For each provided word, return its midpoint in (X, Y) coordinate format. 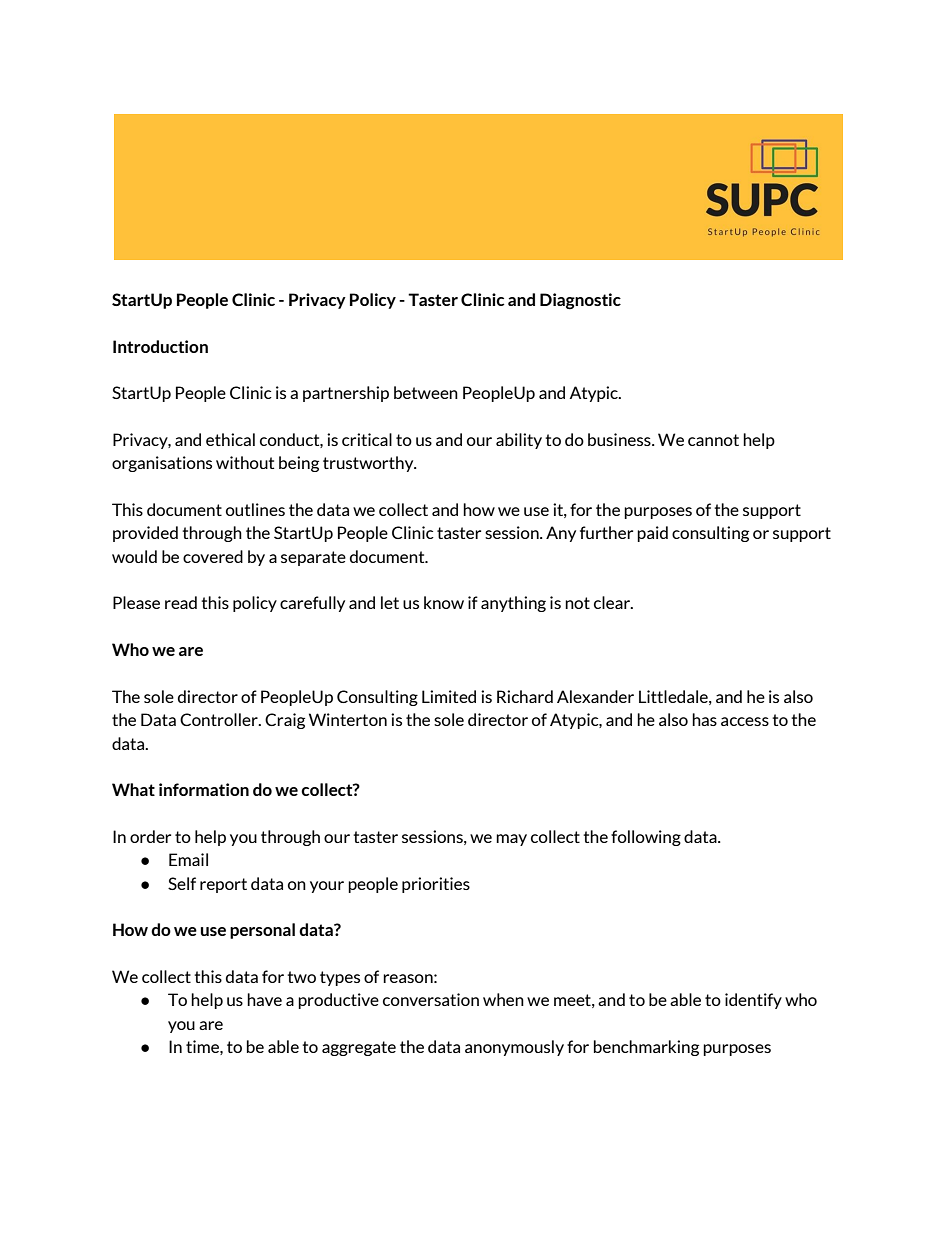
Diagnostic (580, 301)
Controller (220, 719)
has (704, 719)
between (426, 392)
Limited (449, 696)
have (264, 999)
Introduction (160, 346)
